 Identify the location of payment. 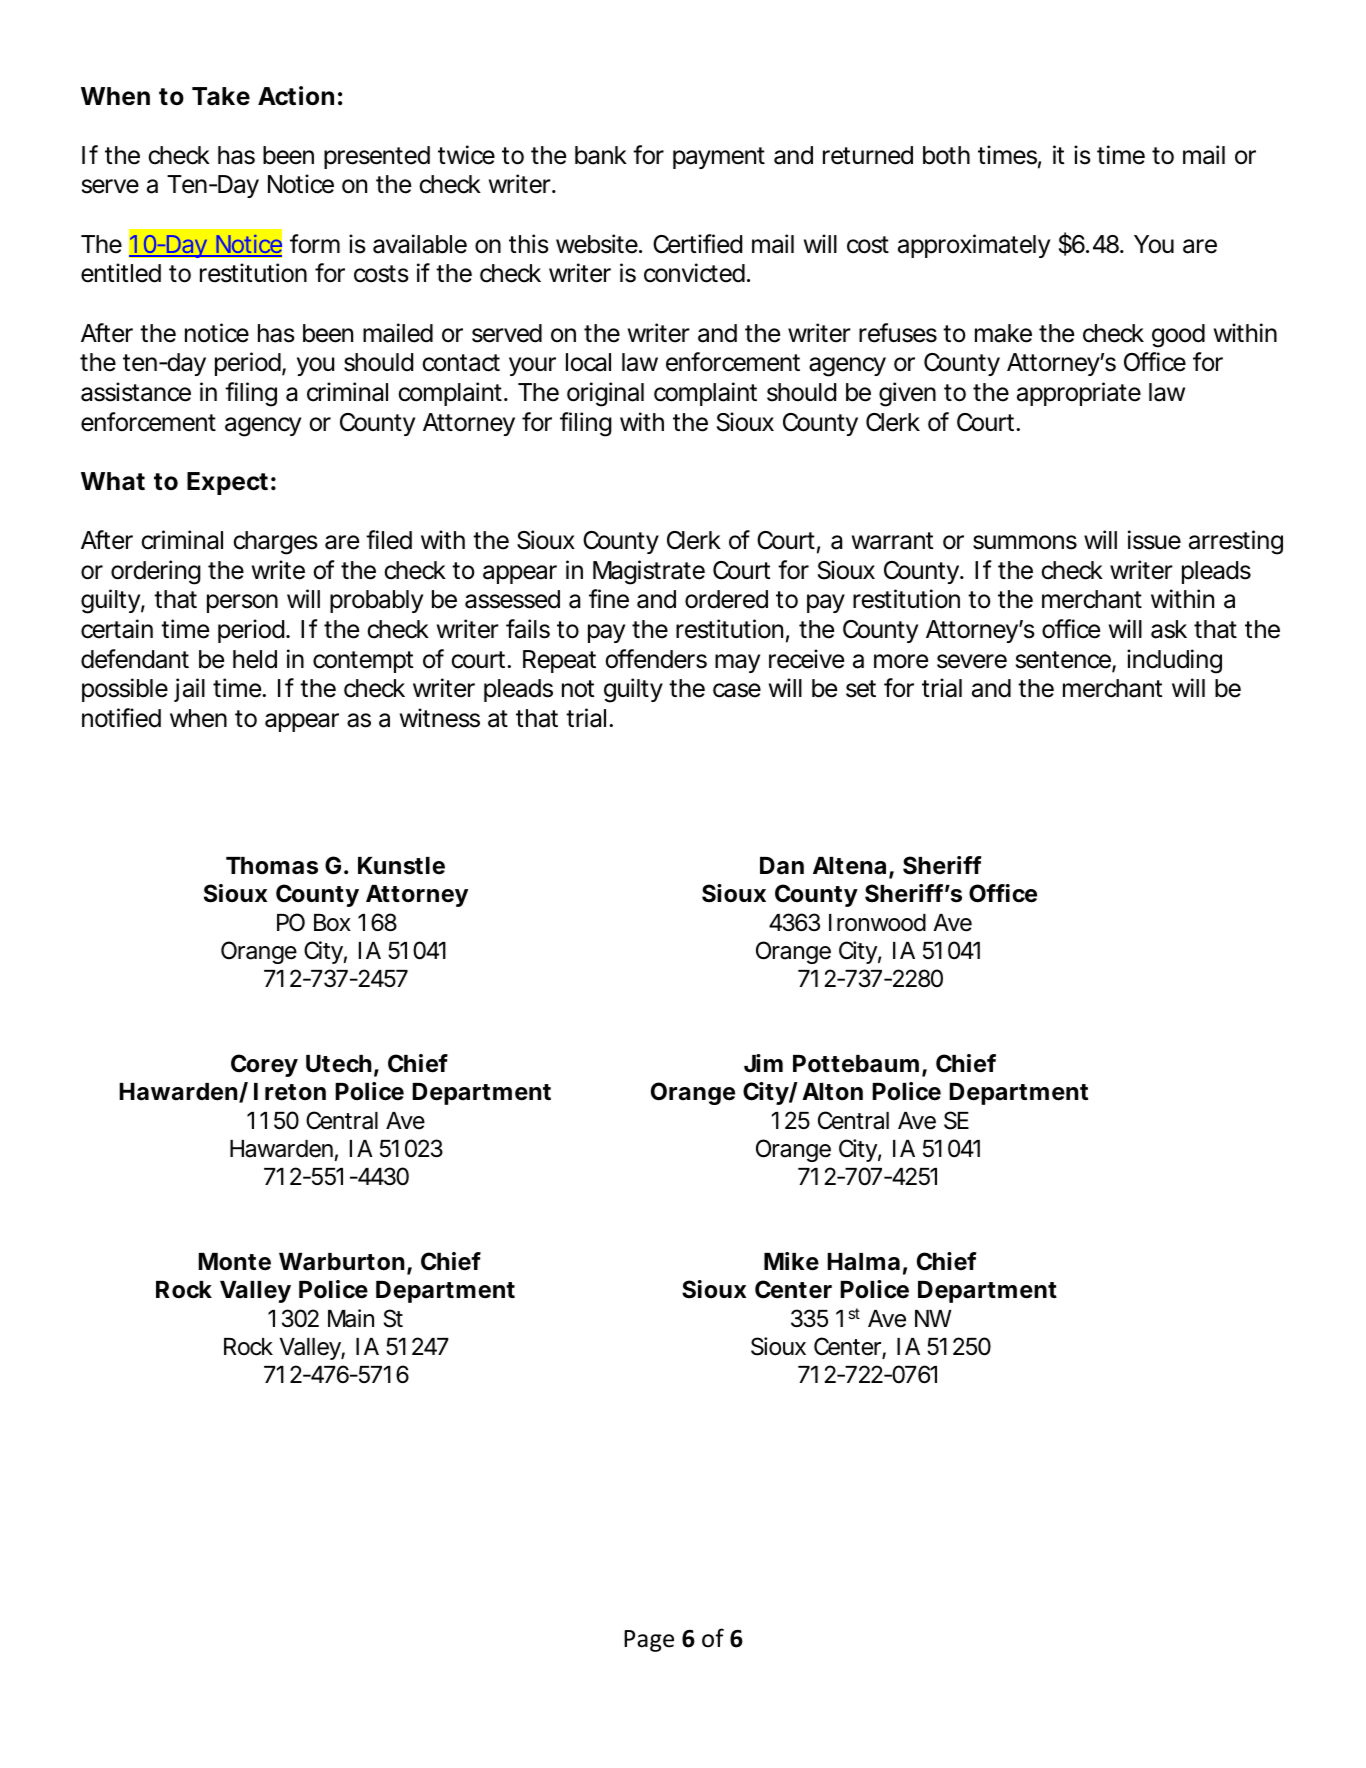
(719, 158).
